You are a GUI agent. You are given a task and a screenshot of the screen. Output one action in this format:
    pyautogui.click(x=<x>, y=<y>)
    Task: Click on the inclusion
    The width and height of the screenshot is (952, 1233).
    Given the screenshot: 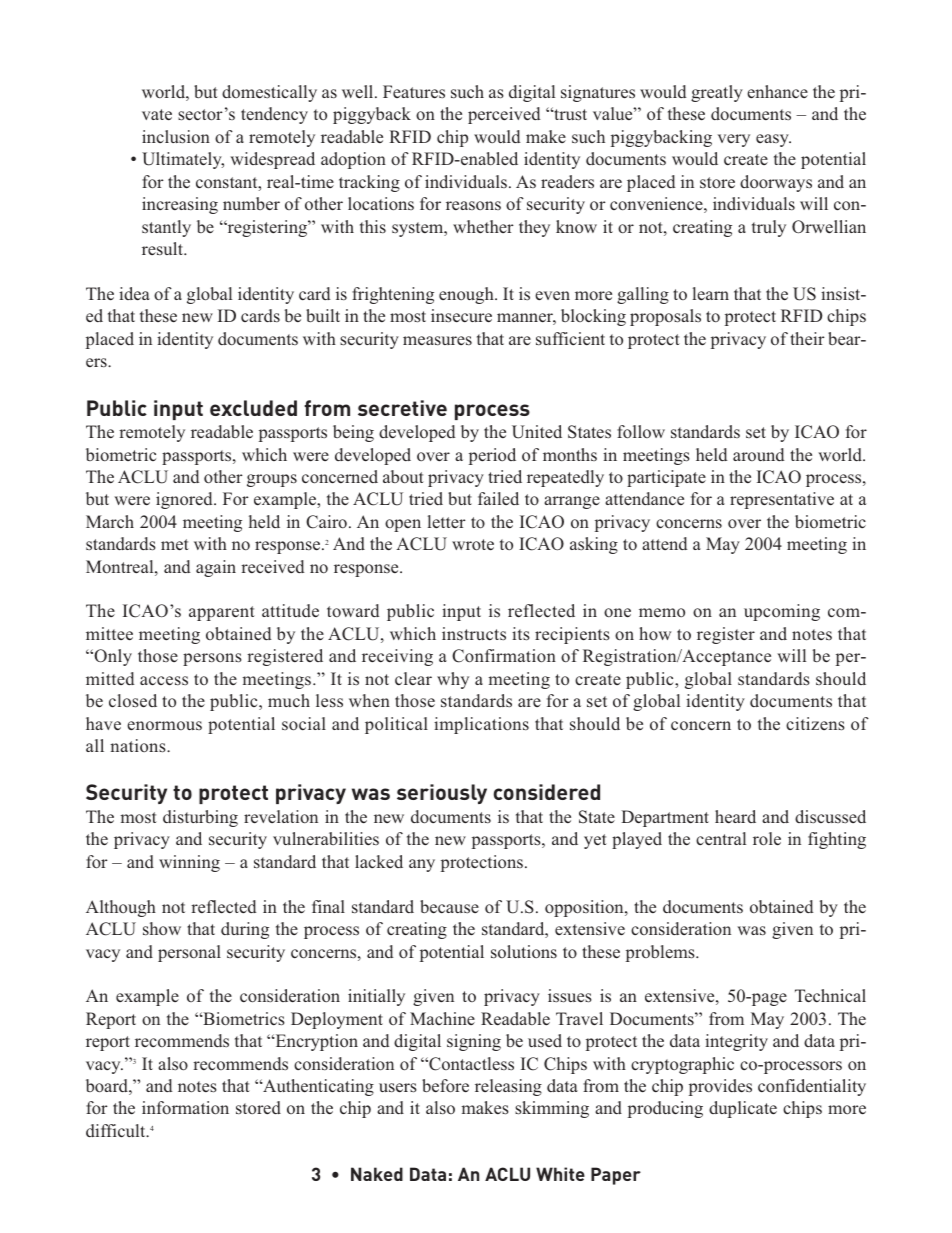 What is the action you would take?
    pyautogui.click(x=176, y=137)
